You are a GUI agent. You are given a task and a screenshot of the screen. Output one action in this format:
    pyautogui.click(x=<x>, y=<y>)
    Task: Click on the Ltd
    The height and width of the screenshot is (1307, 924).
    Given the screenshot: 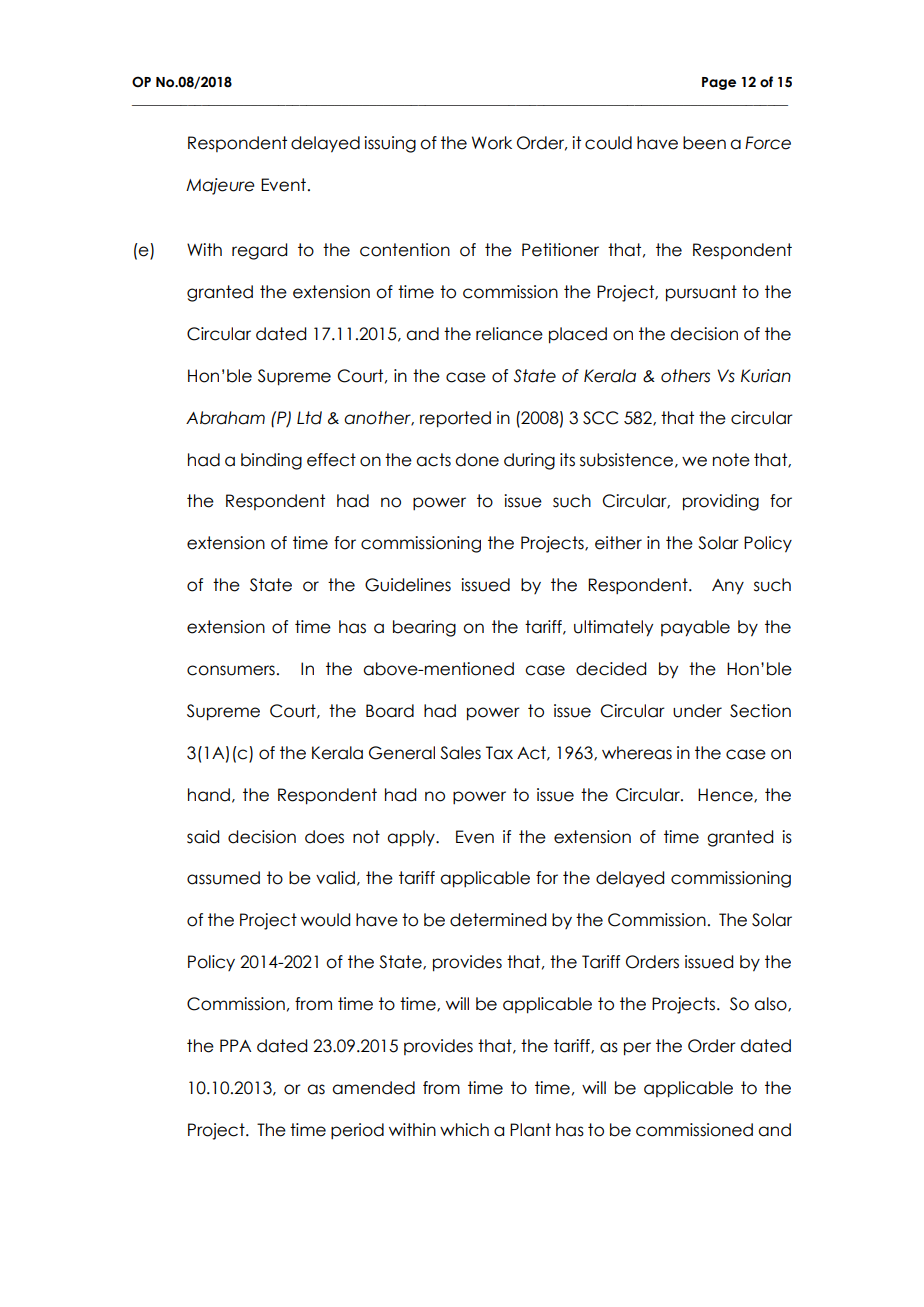 What is the action you would take?
    pyautogui.click(x=309, y=418)
